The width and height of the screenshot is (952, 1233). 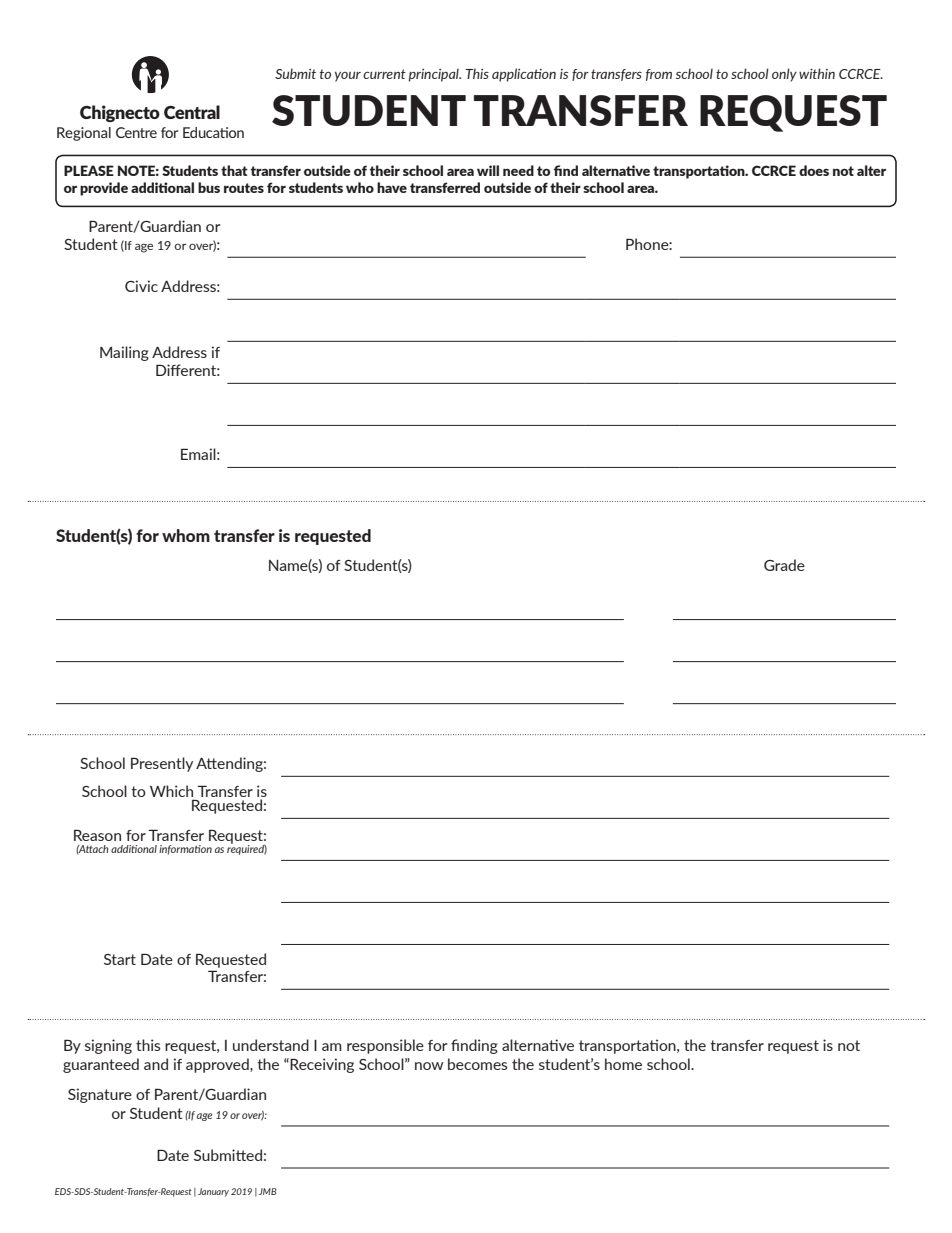 I want to click on information, so click(x=185, y=850).
